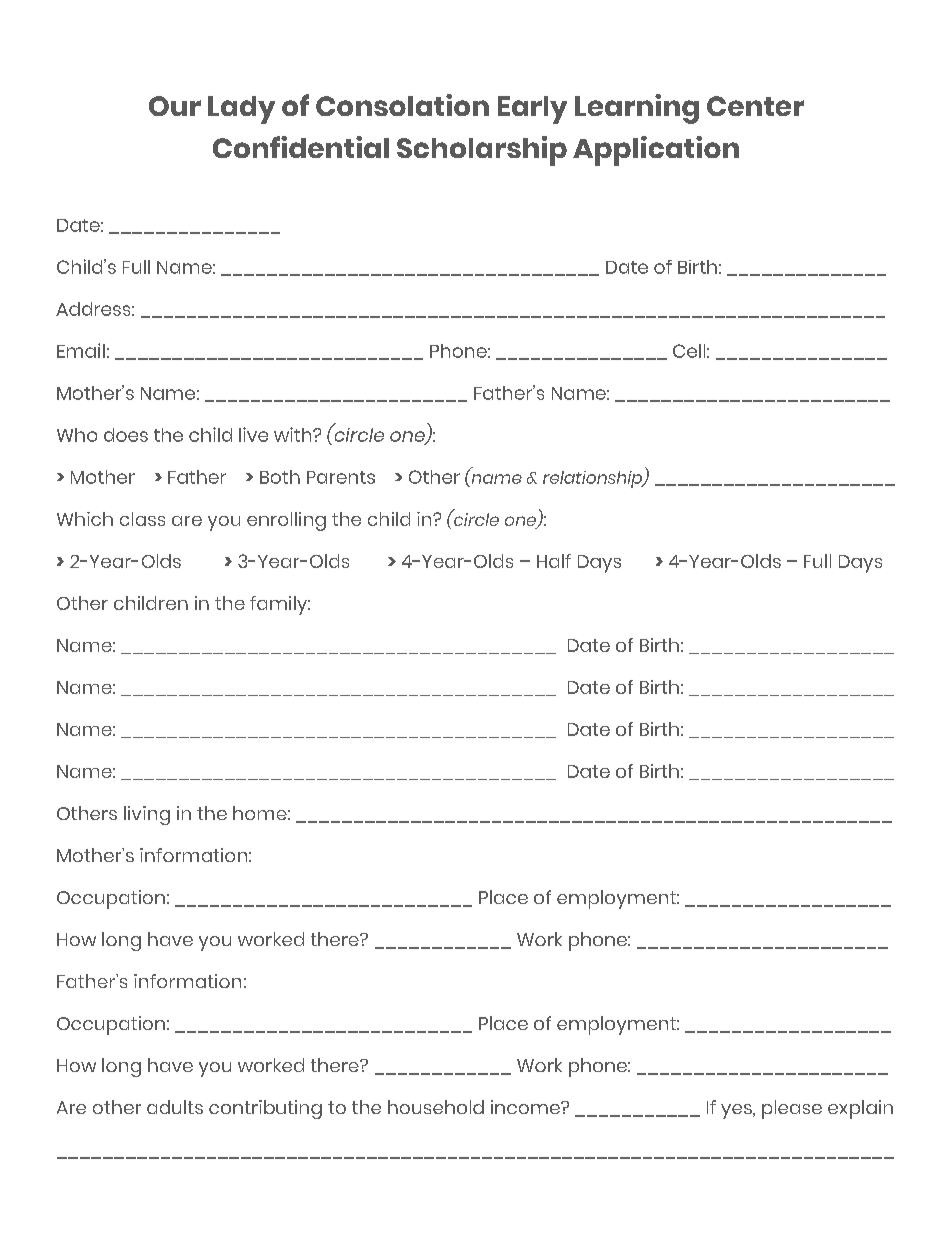 Image resolution: width=952 pixels, height=1233 pixels. I want to click on relationship, so click(594, 479).
